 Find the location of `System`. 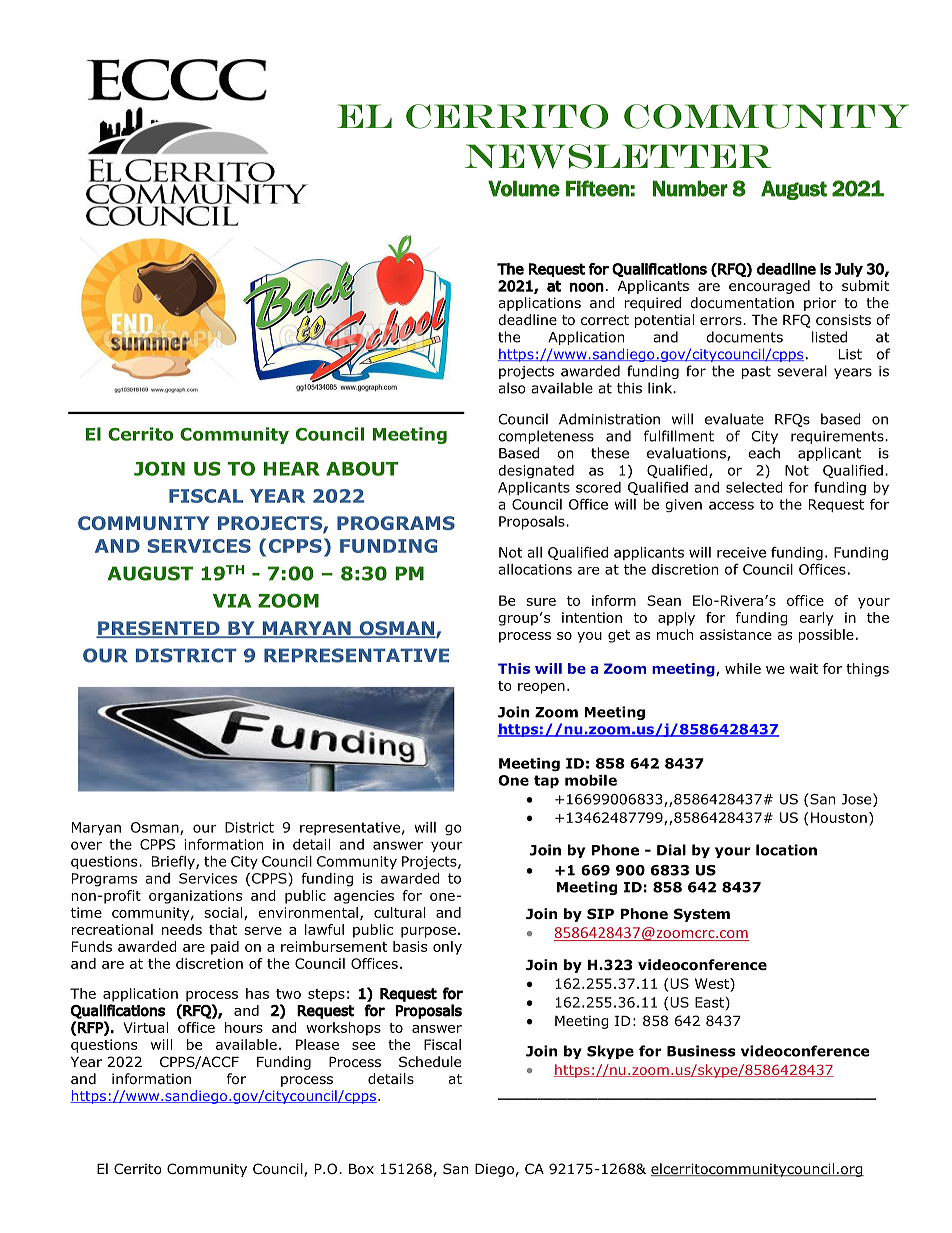

System is located at coordinates (702, 915).
